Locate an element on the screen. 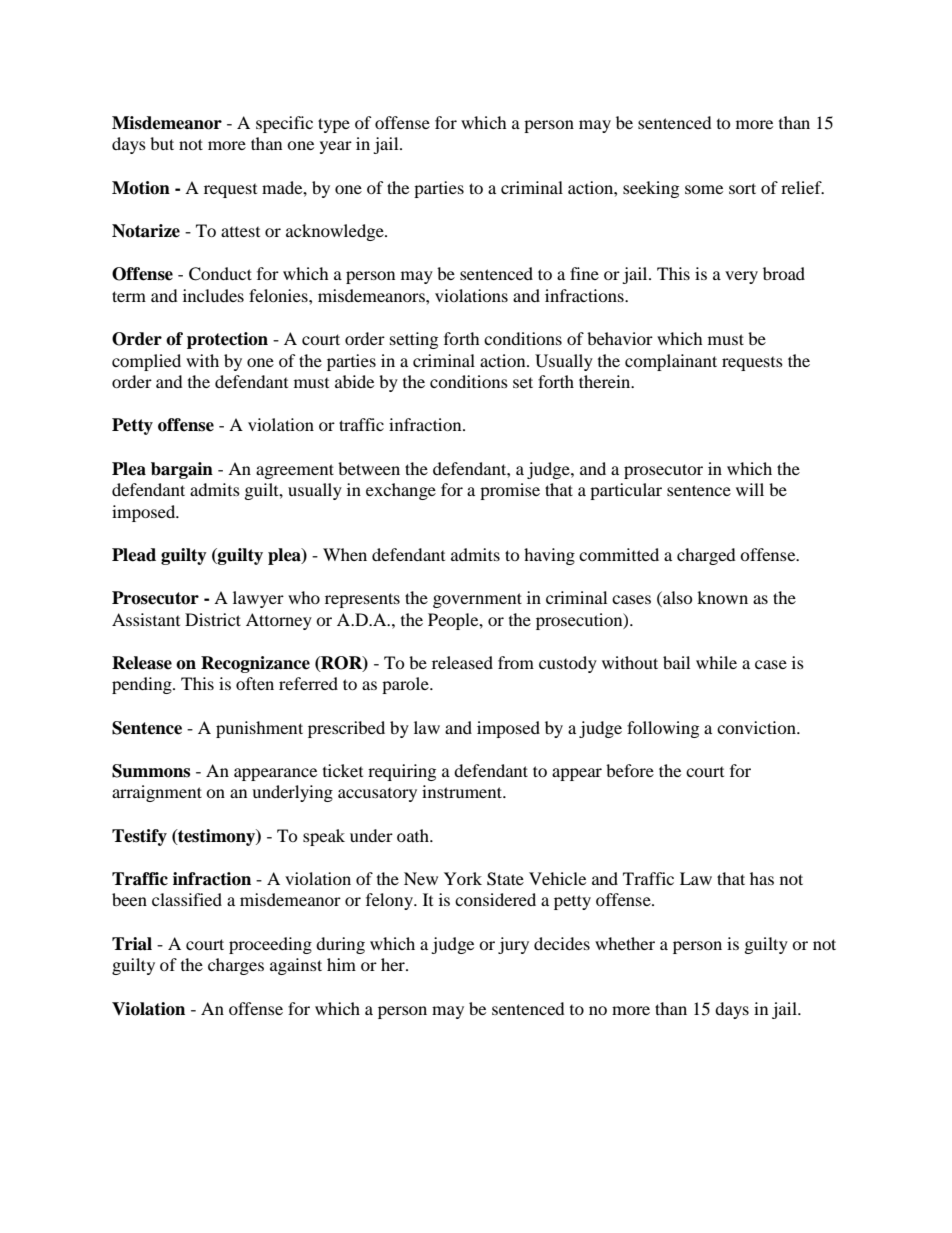  year is located at coordinates (336, 147).
